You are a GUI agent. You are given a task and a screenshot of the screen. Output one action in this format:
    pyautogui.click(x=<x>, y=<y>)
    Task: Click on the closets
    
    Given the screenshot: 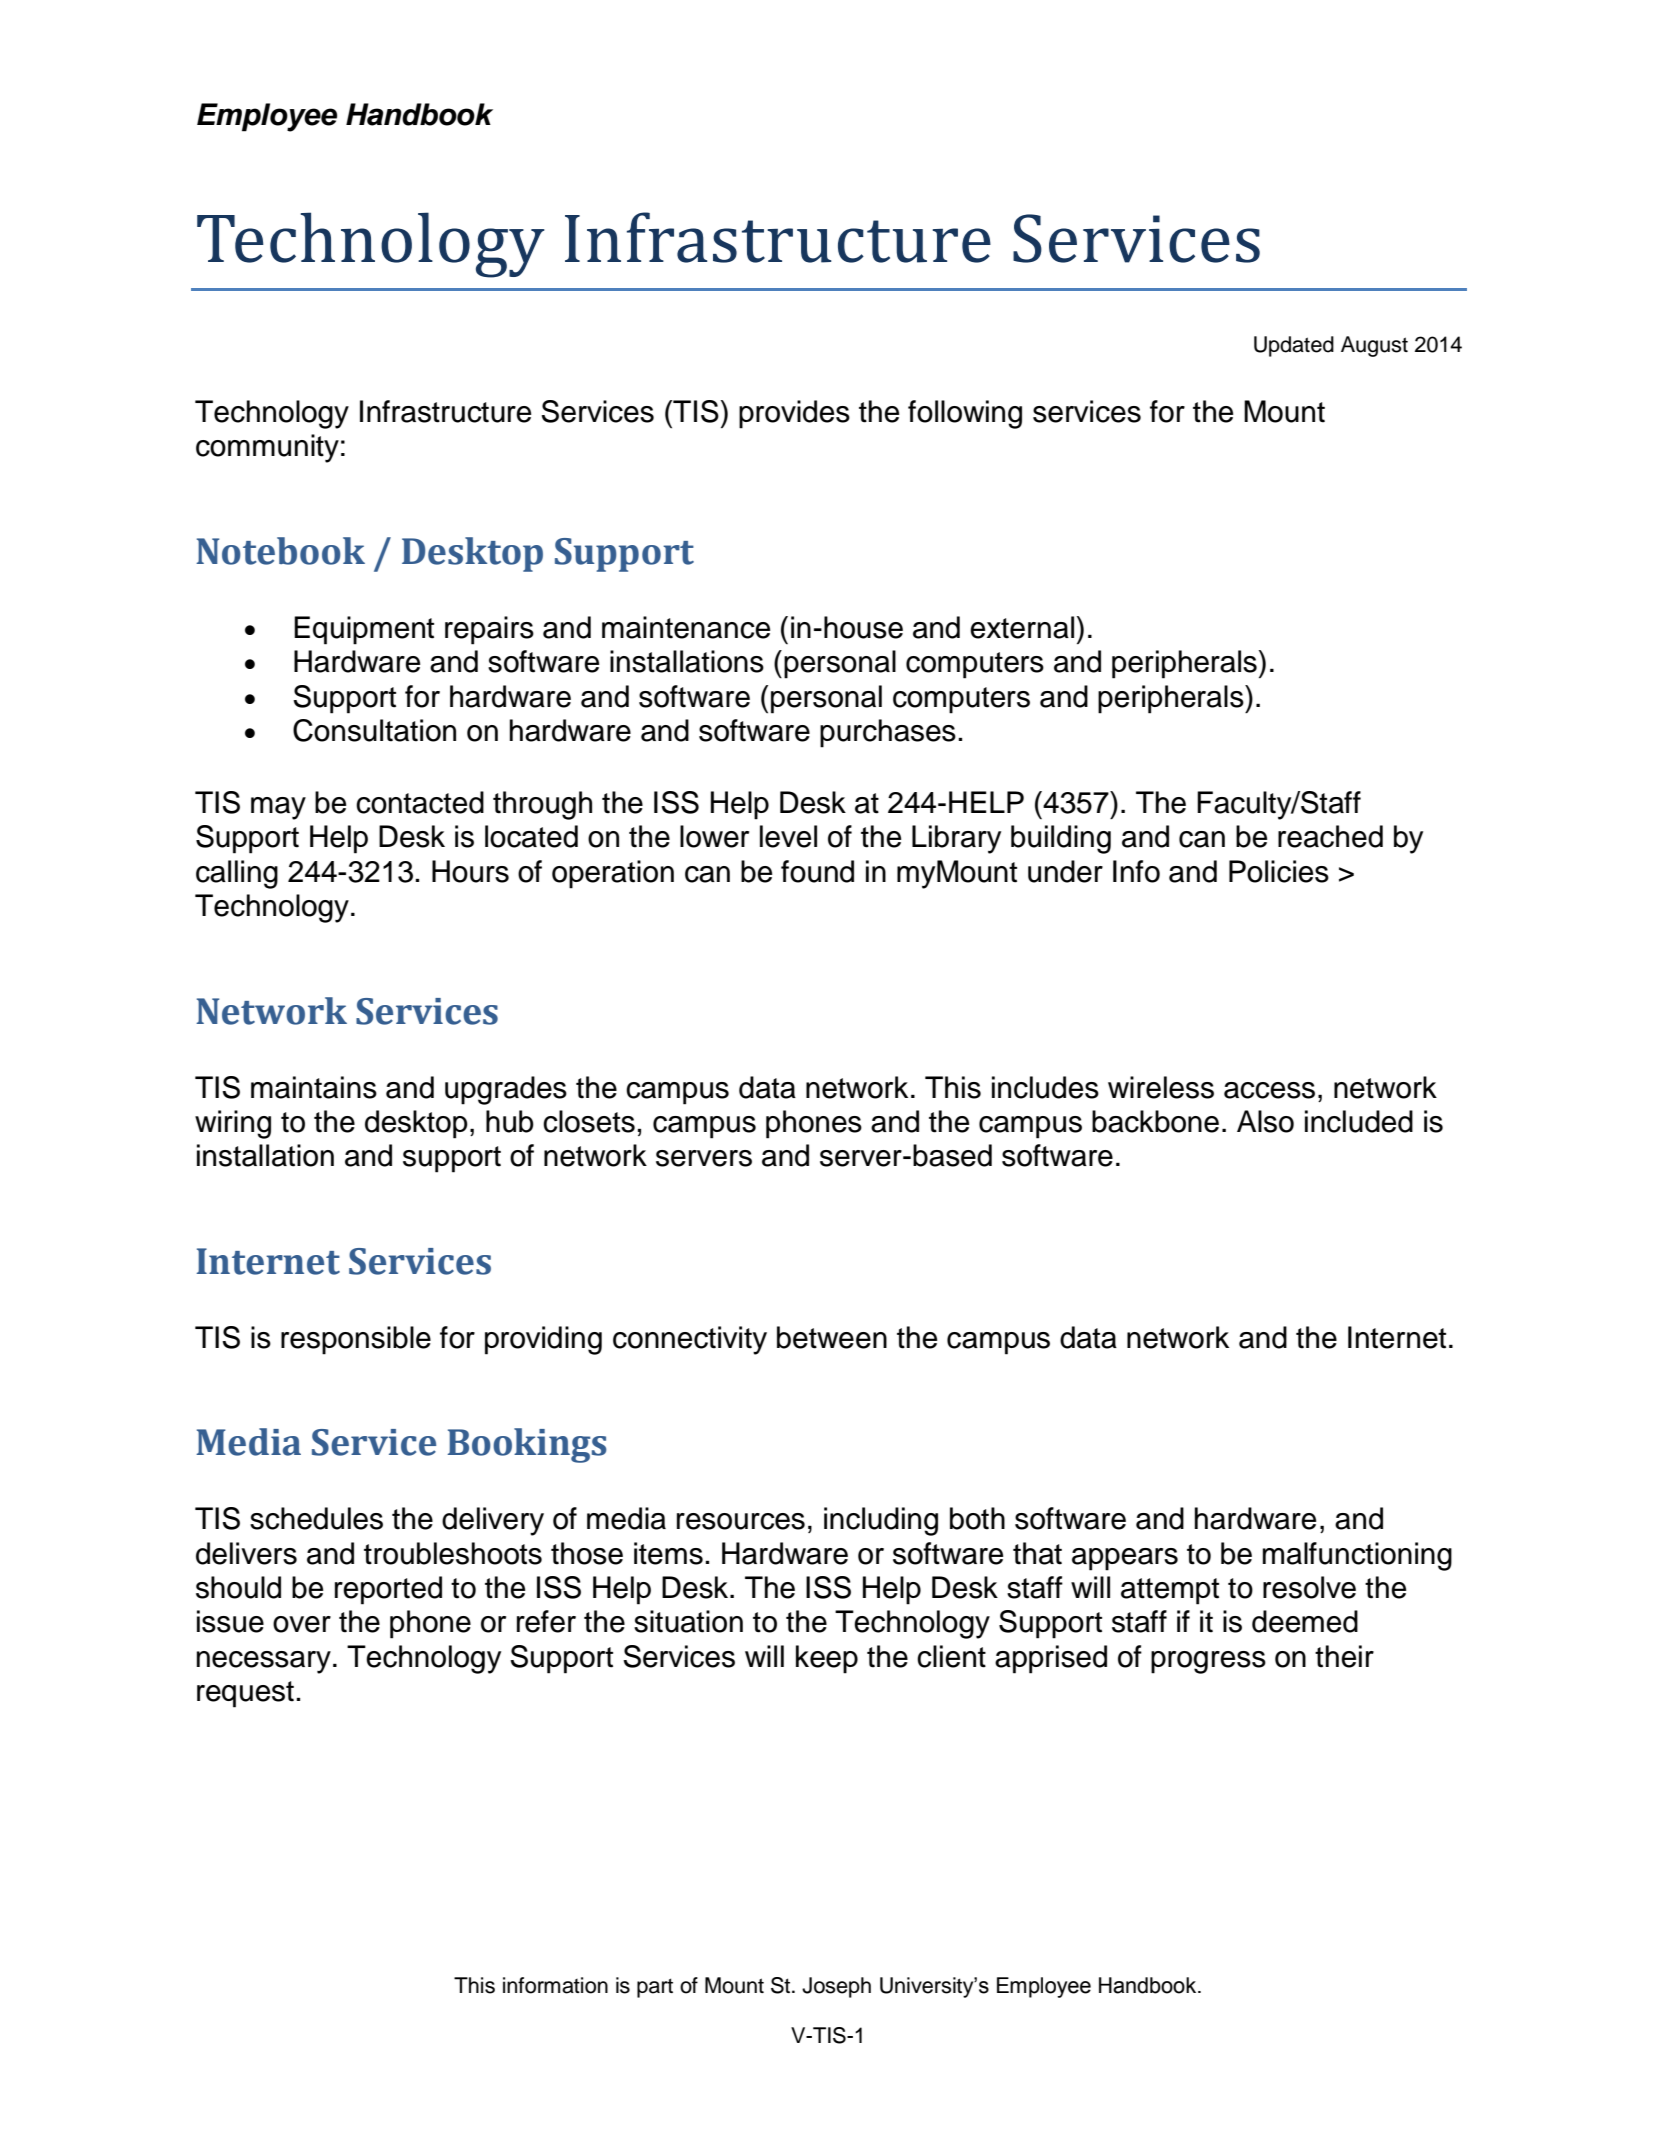 What is the action you would take?
    pyautogui.click(x=589, y=1121)
